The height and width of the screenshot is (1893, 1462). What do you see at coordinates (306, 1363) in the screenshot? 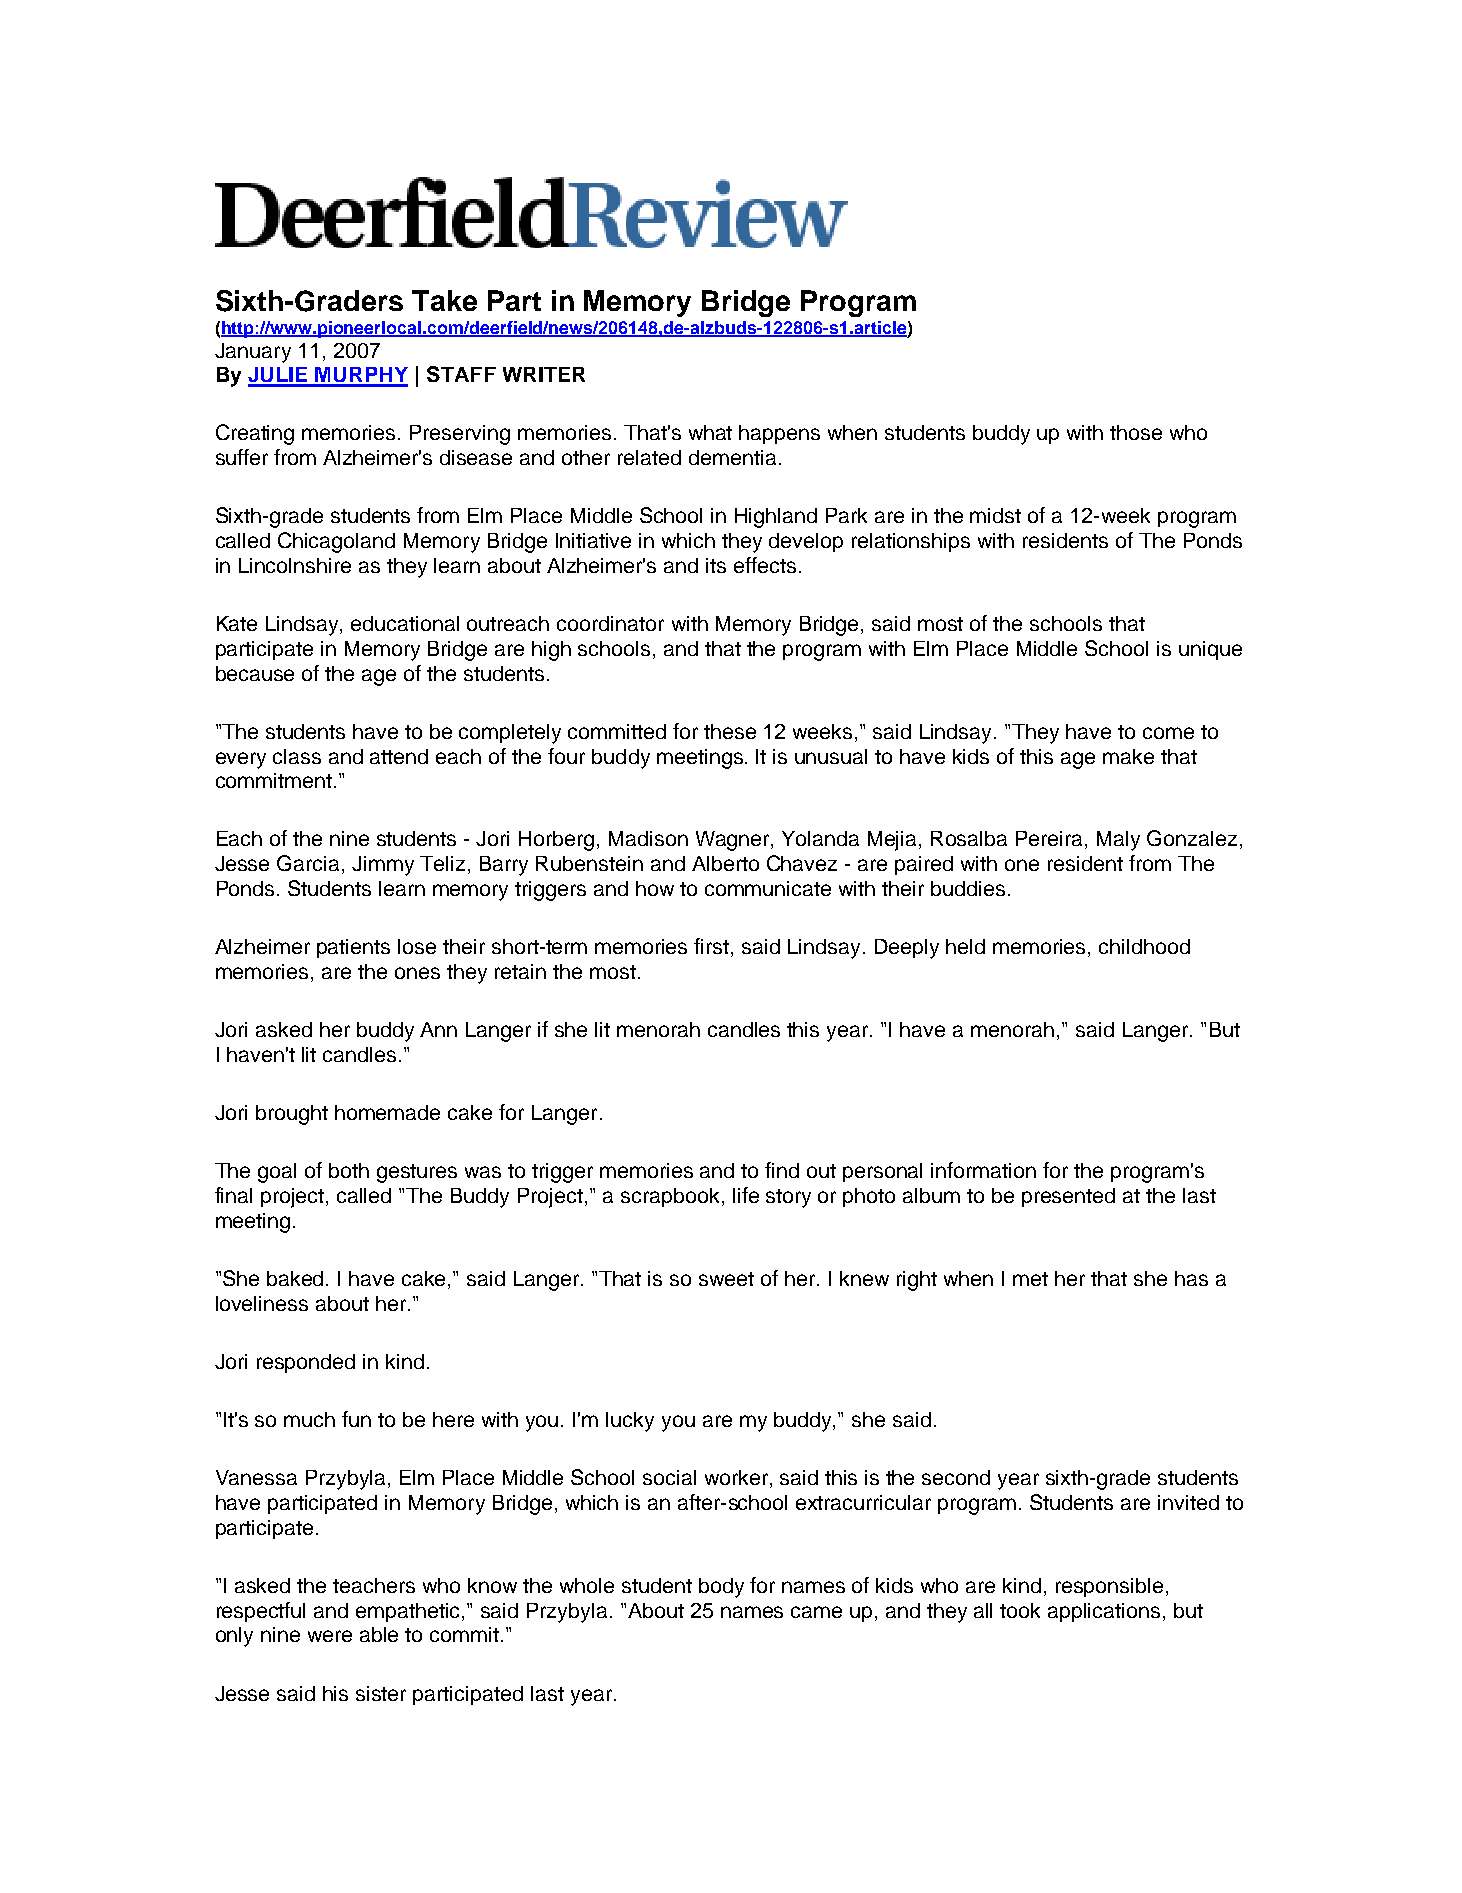
I see `responded` at bounding box center [306, 1363].
